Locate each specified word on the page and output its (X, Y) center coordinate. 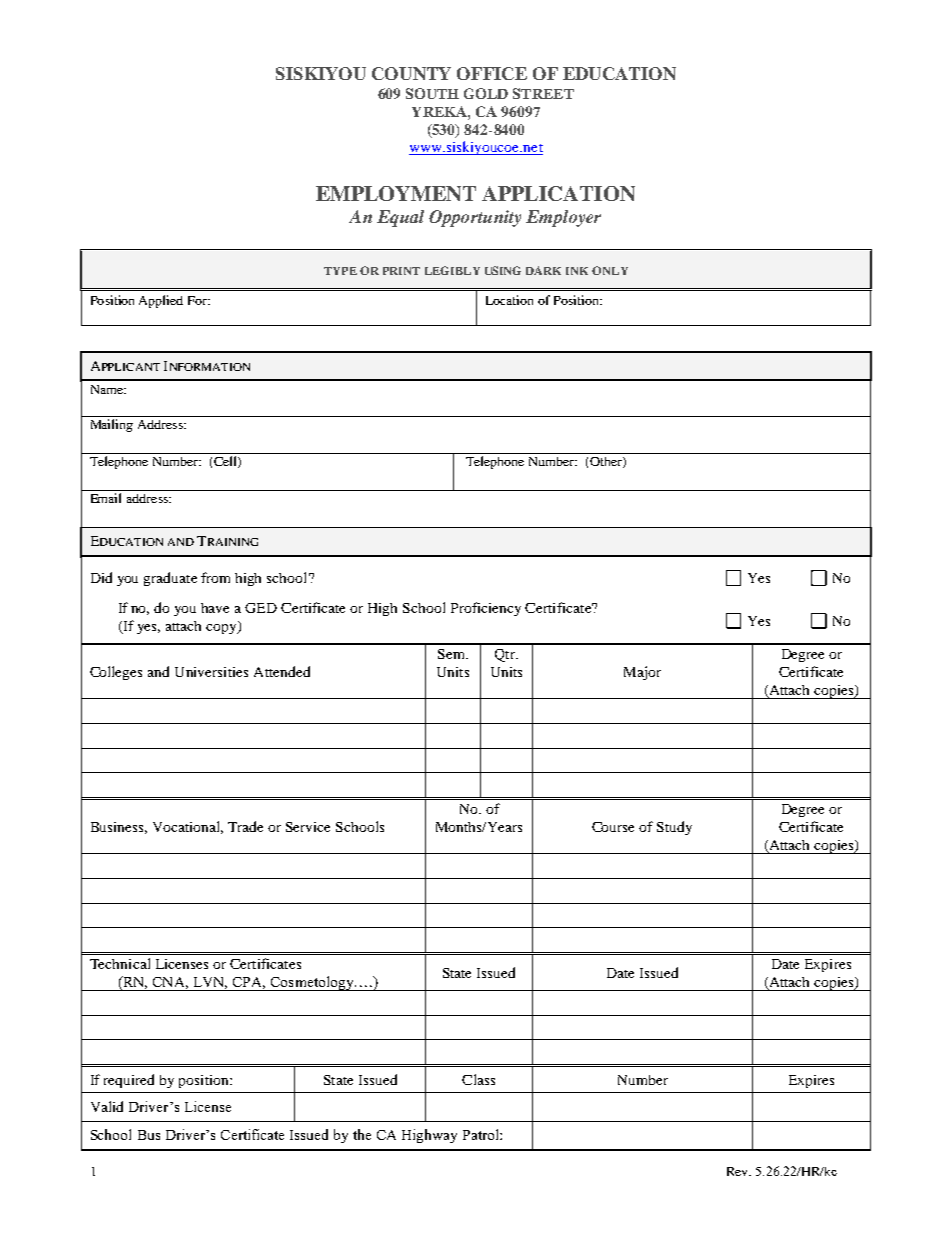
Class (478, 1079)
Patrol (482, 1134)
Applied (161, 301)
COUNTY (411, 73)
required (129, 1081)
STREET (543, 93)
